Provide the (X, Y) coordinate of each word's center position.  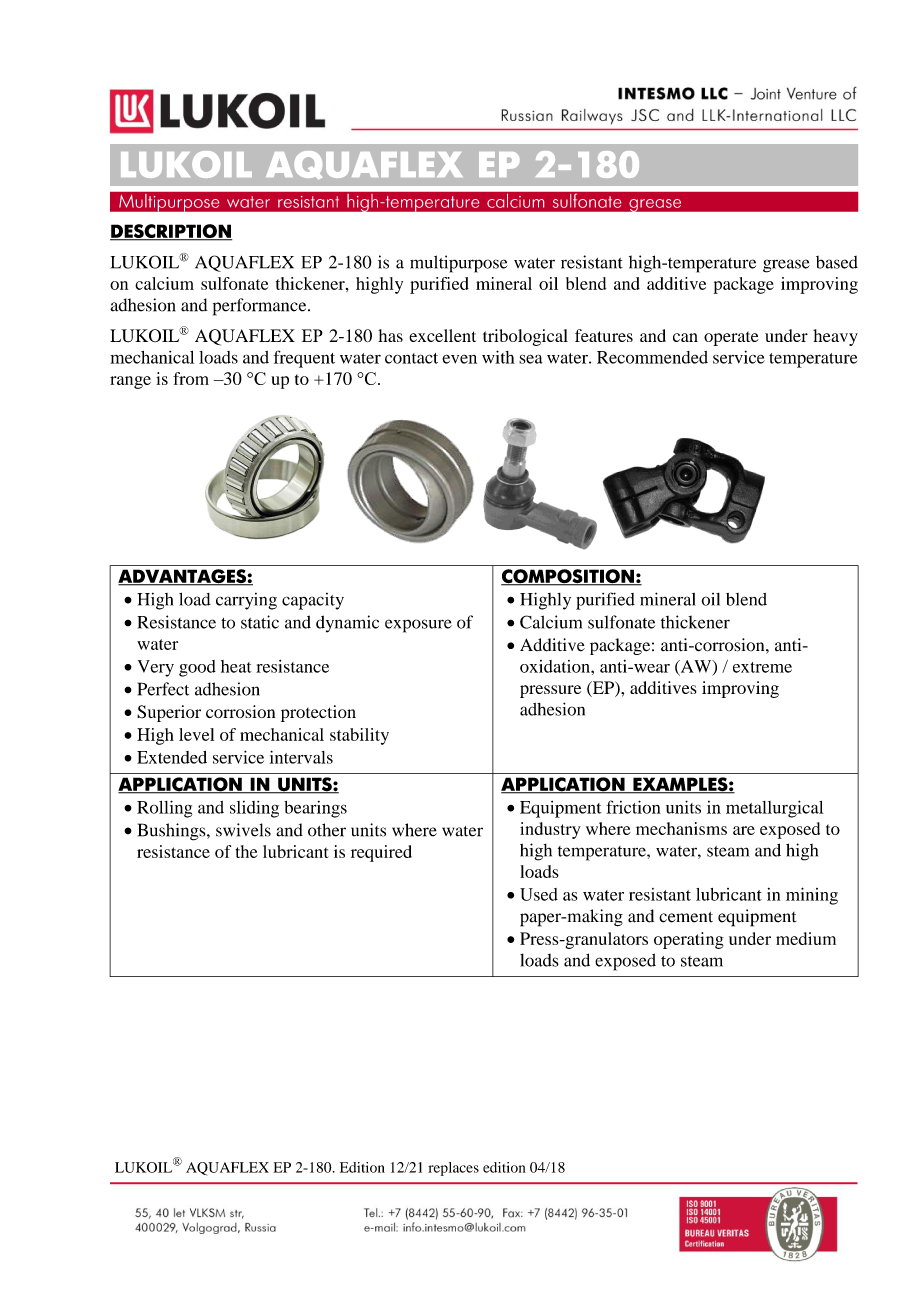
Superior (169, 713)
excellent (442, 335)
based (837, 262)
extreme (762, 667)
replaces (453, 1169)
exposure (418, 626)
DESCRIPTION (171, 232)
